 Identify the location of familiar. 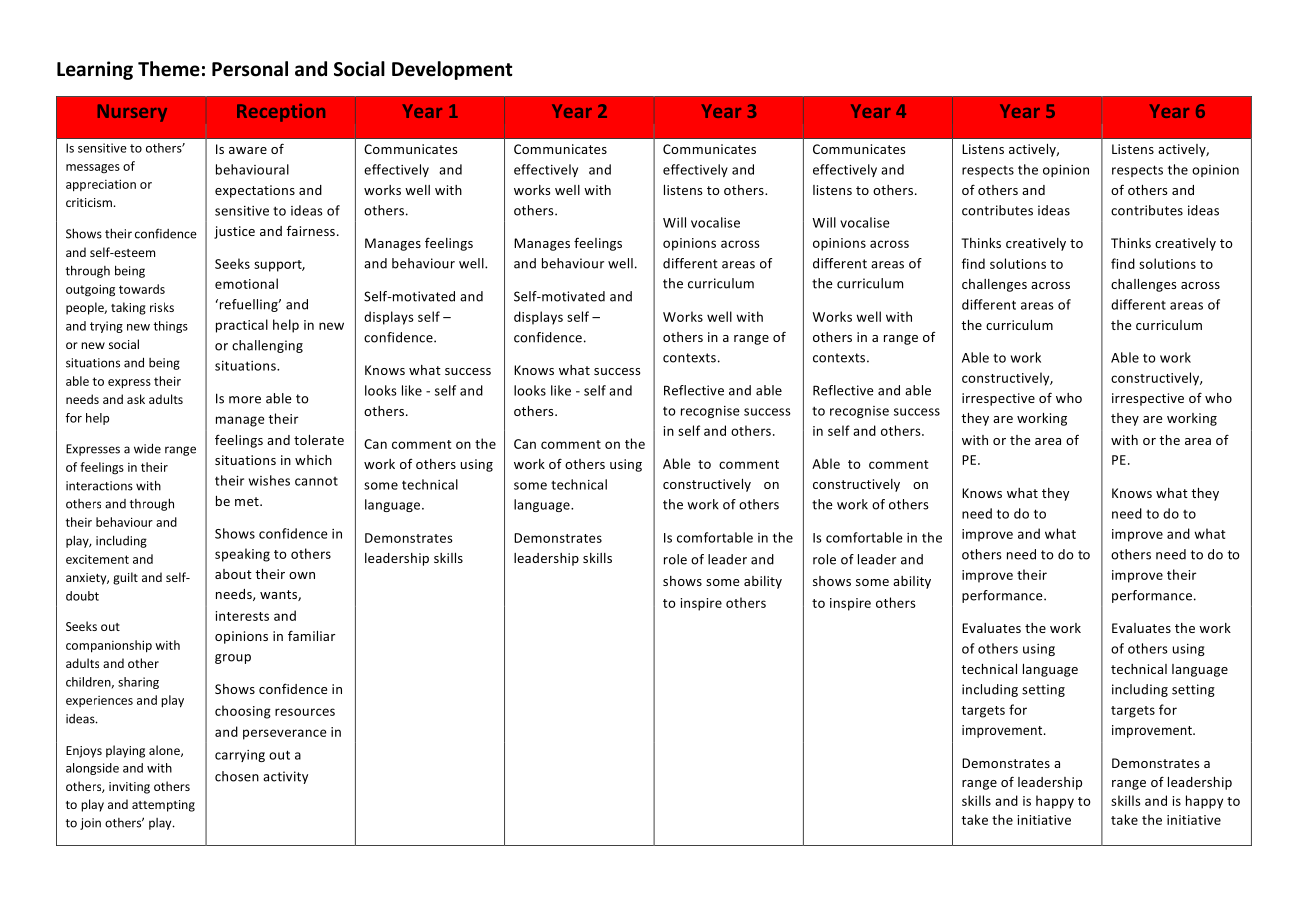
(311, 635).
